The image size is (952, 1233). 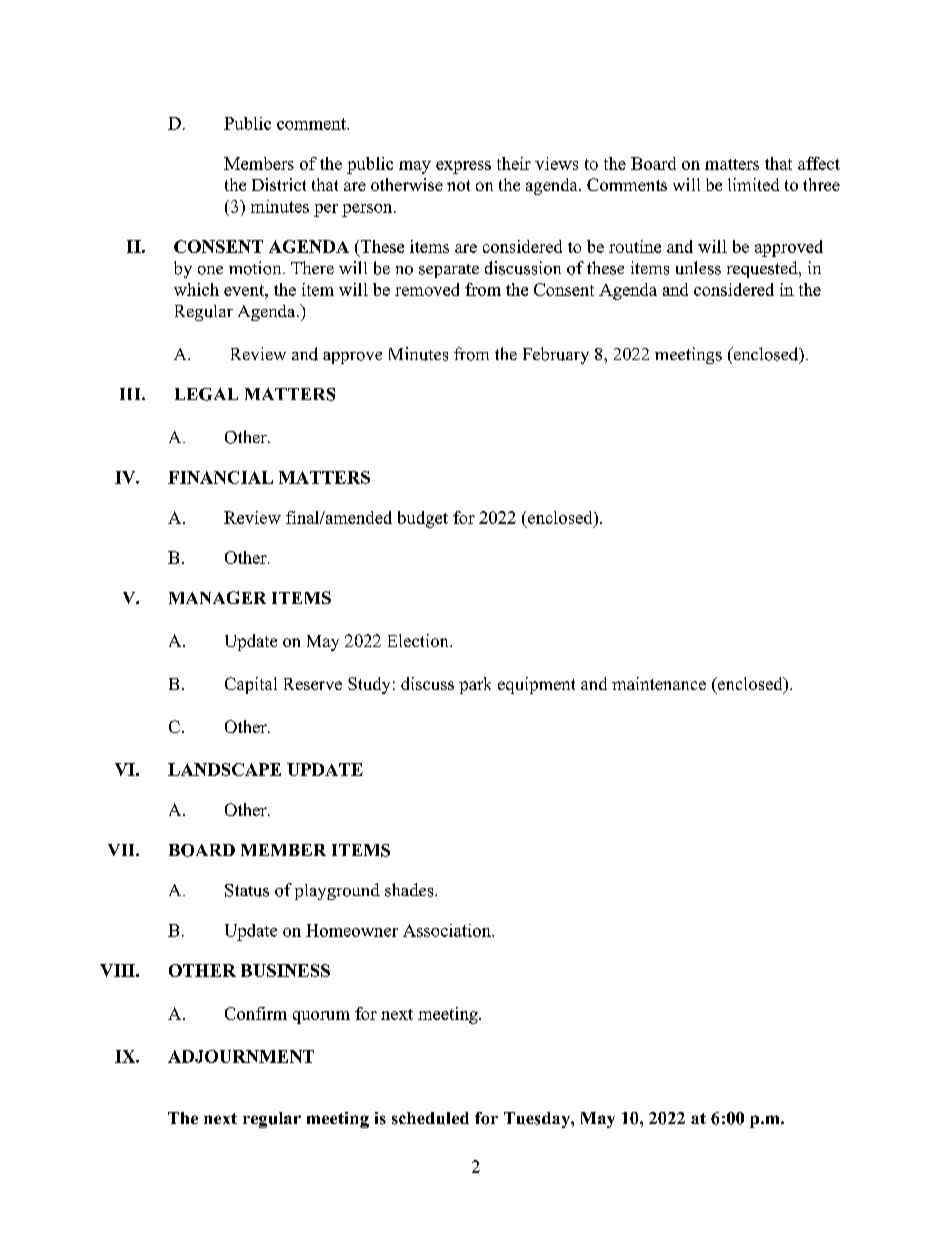 I want to click on February, so click(x=556, y=355).
